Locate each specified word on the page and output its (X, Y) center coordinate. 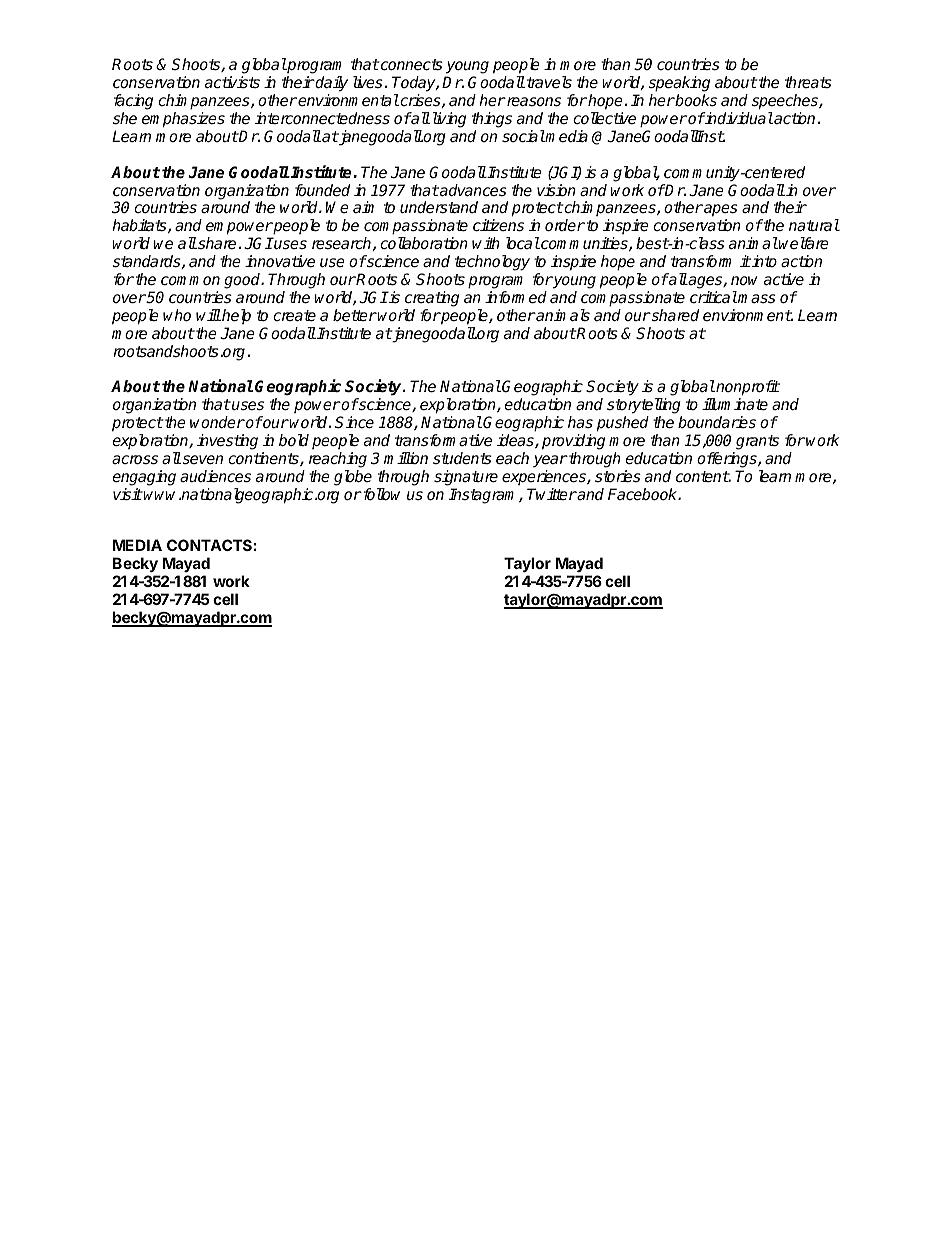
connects (411, 65)
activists (232, 82)
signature (466, 478)
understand (439, 207)
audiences (215, 476)
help (235, 316)
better (355, 315)
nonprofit (747, 389)
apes (720, 210)
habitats (140, 226)
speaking (679, 84)
